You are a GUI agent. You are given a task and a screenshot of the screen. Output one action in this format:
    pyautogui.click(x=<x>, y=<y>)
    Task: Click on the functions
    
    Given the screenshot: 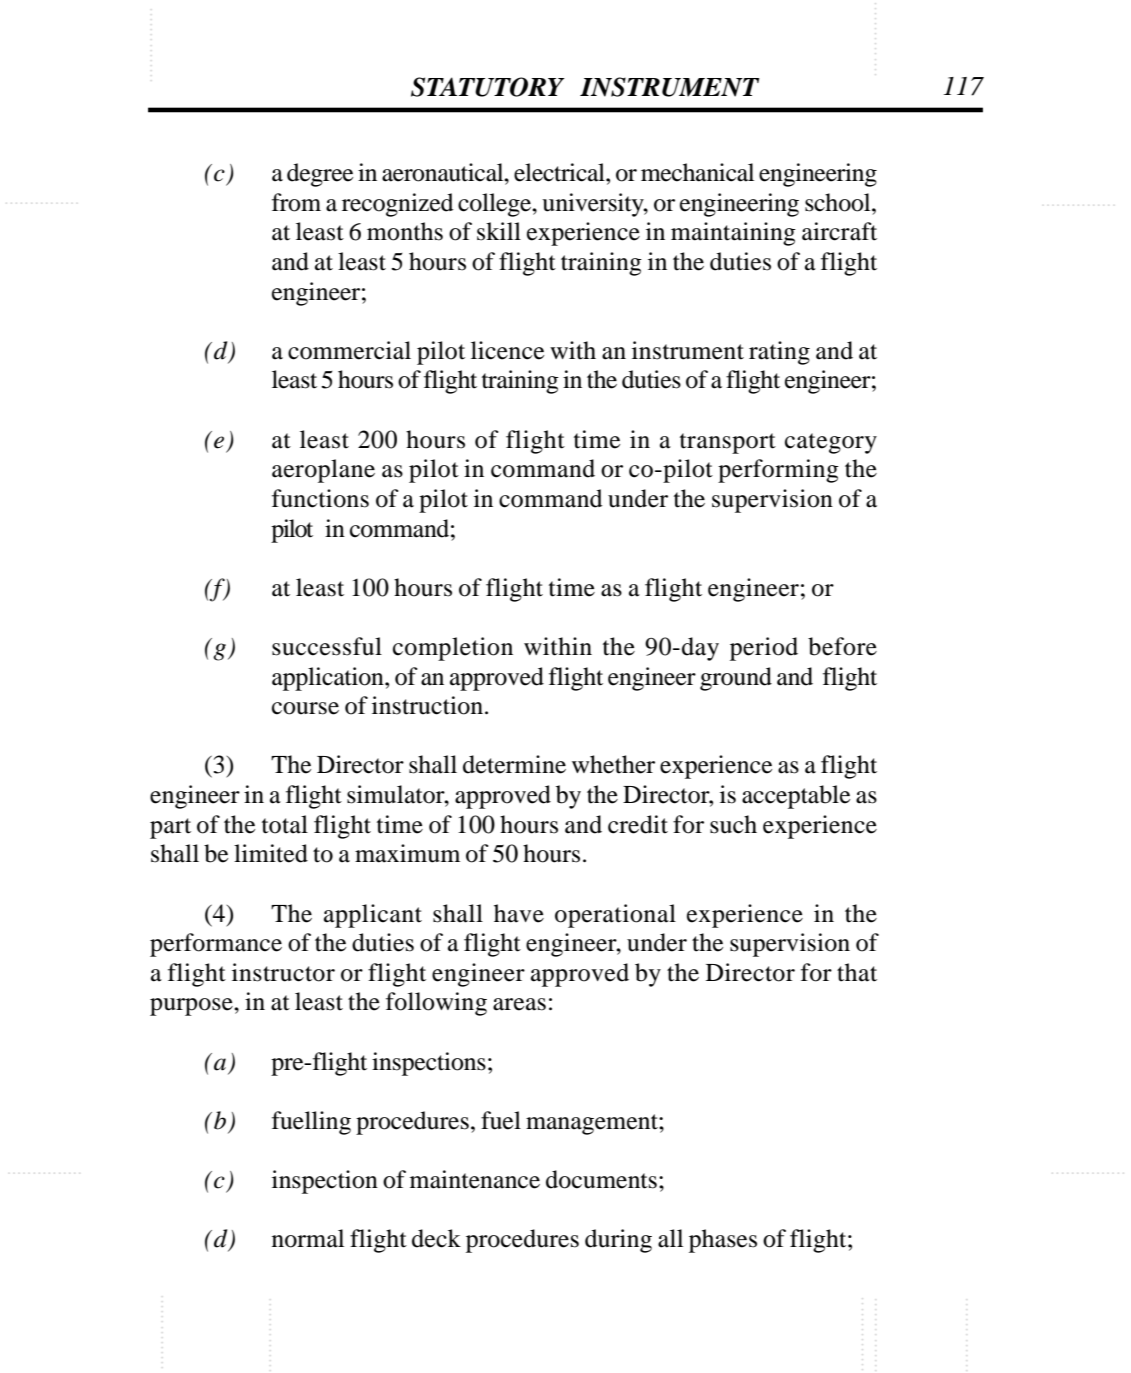 What is the action you would take?
    pyautogui.click(x=320, y=498)
